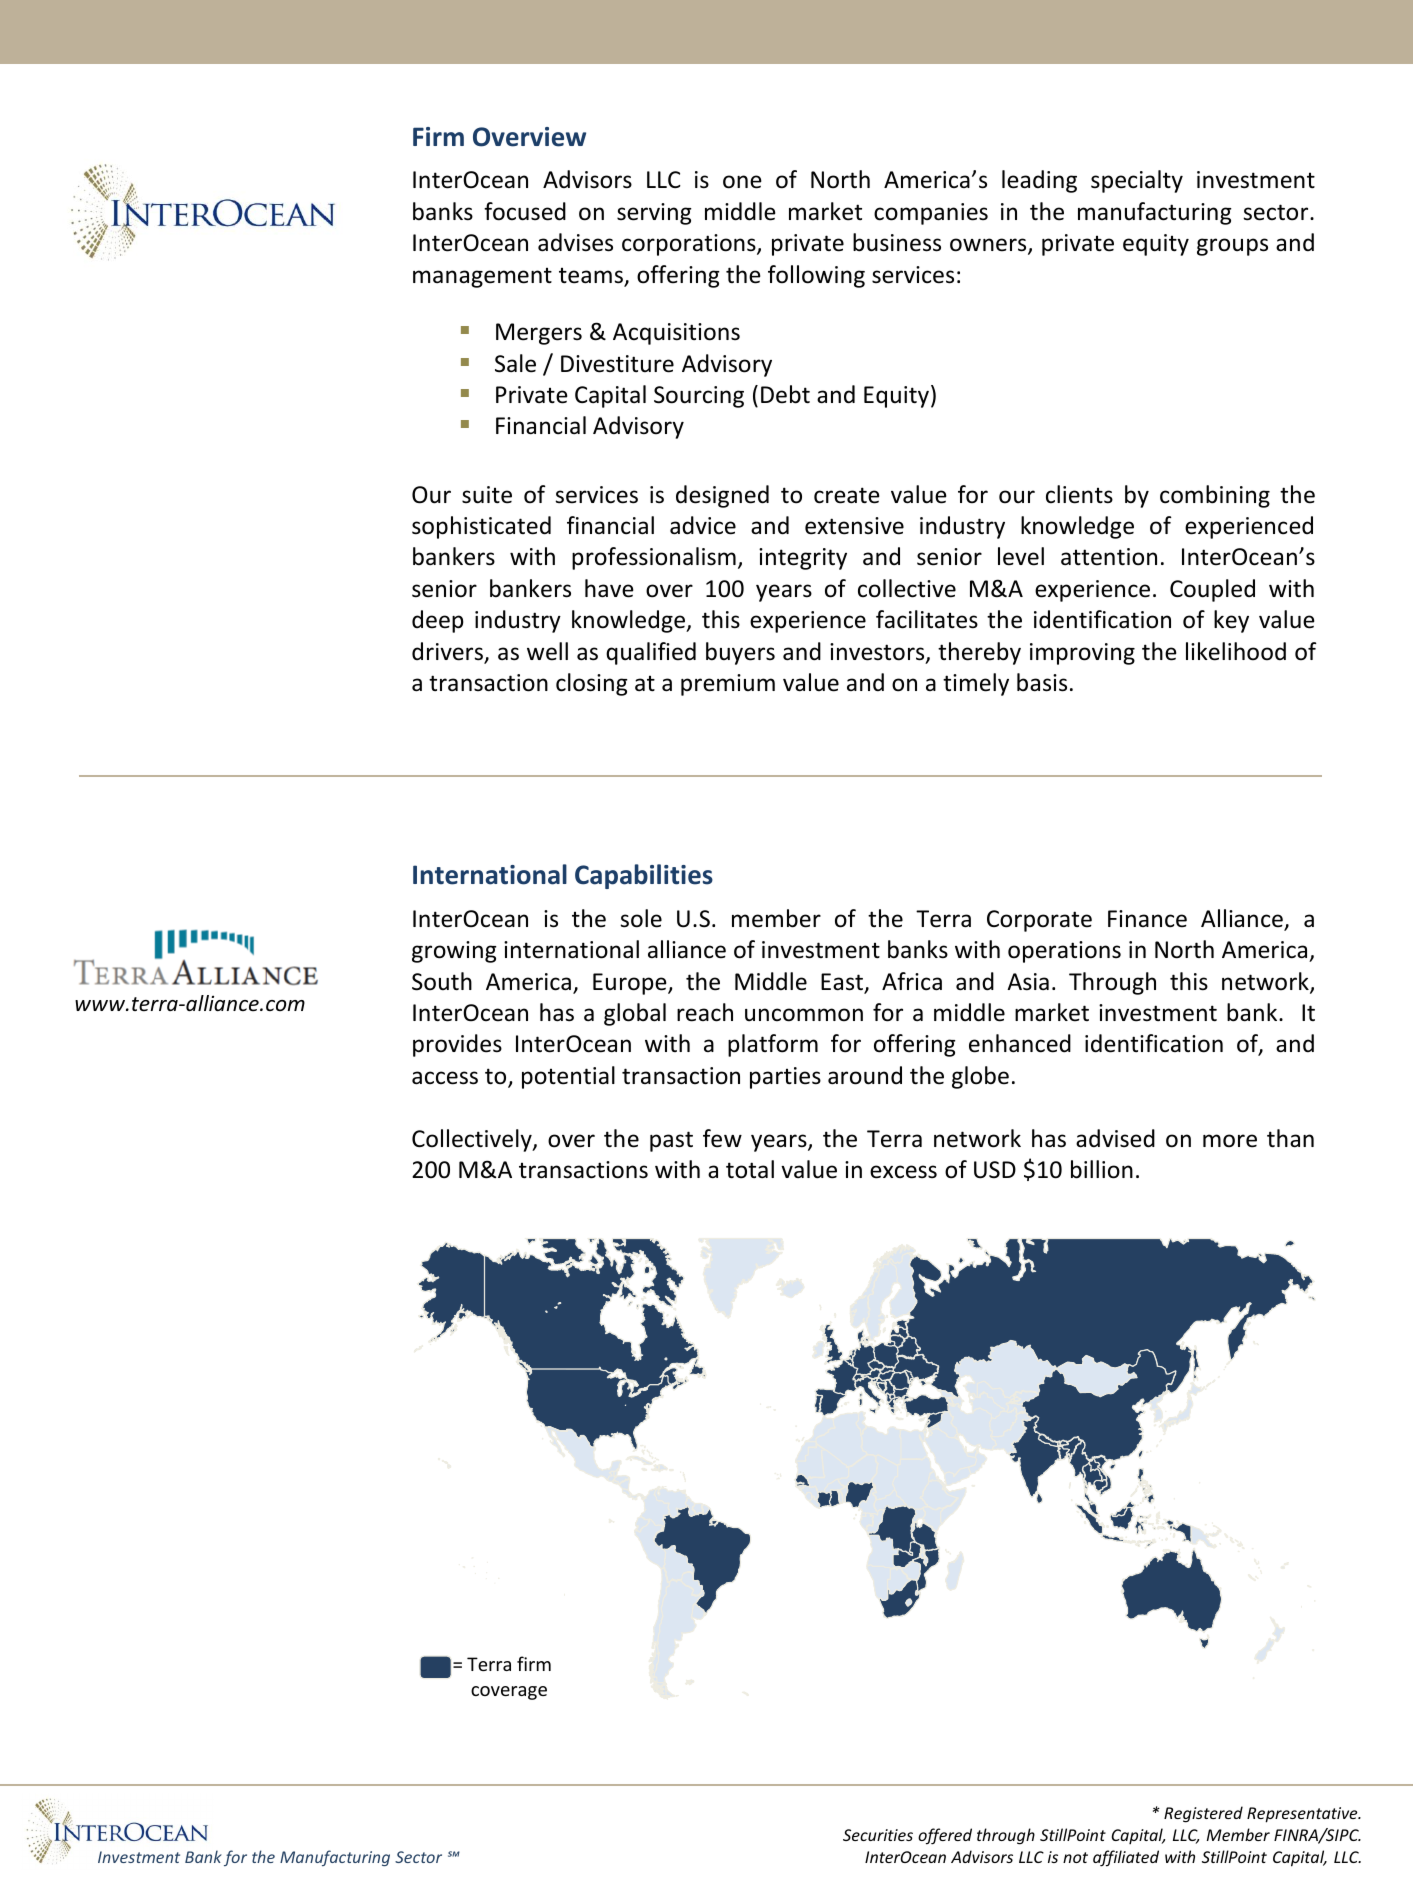  What do you see at coordinates (568, 1077) in the screenshot?
I see `potential` at bounding box center [568, 1077].
